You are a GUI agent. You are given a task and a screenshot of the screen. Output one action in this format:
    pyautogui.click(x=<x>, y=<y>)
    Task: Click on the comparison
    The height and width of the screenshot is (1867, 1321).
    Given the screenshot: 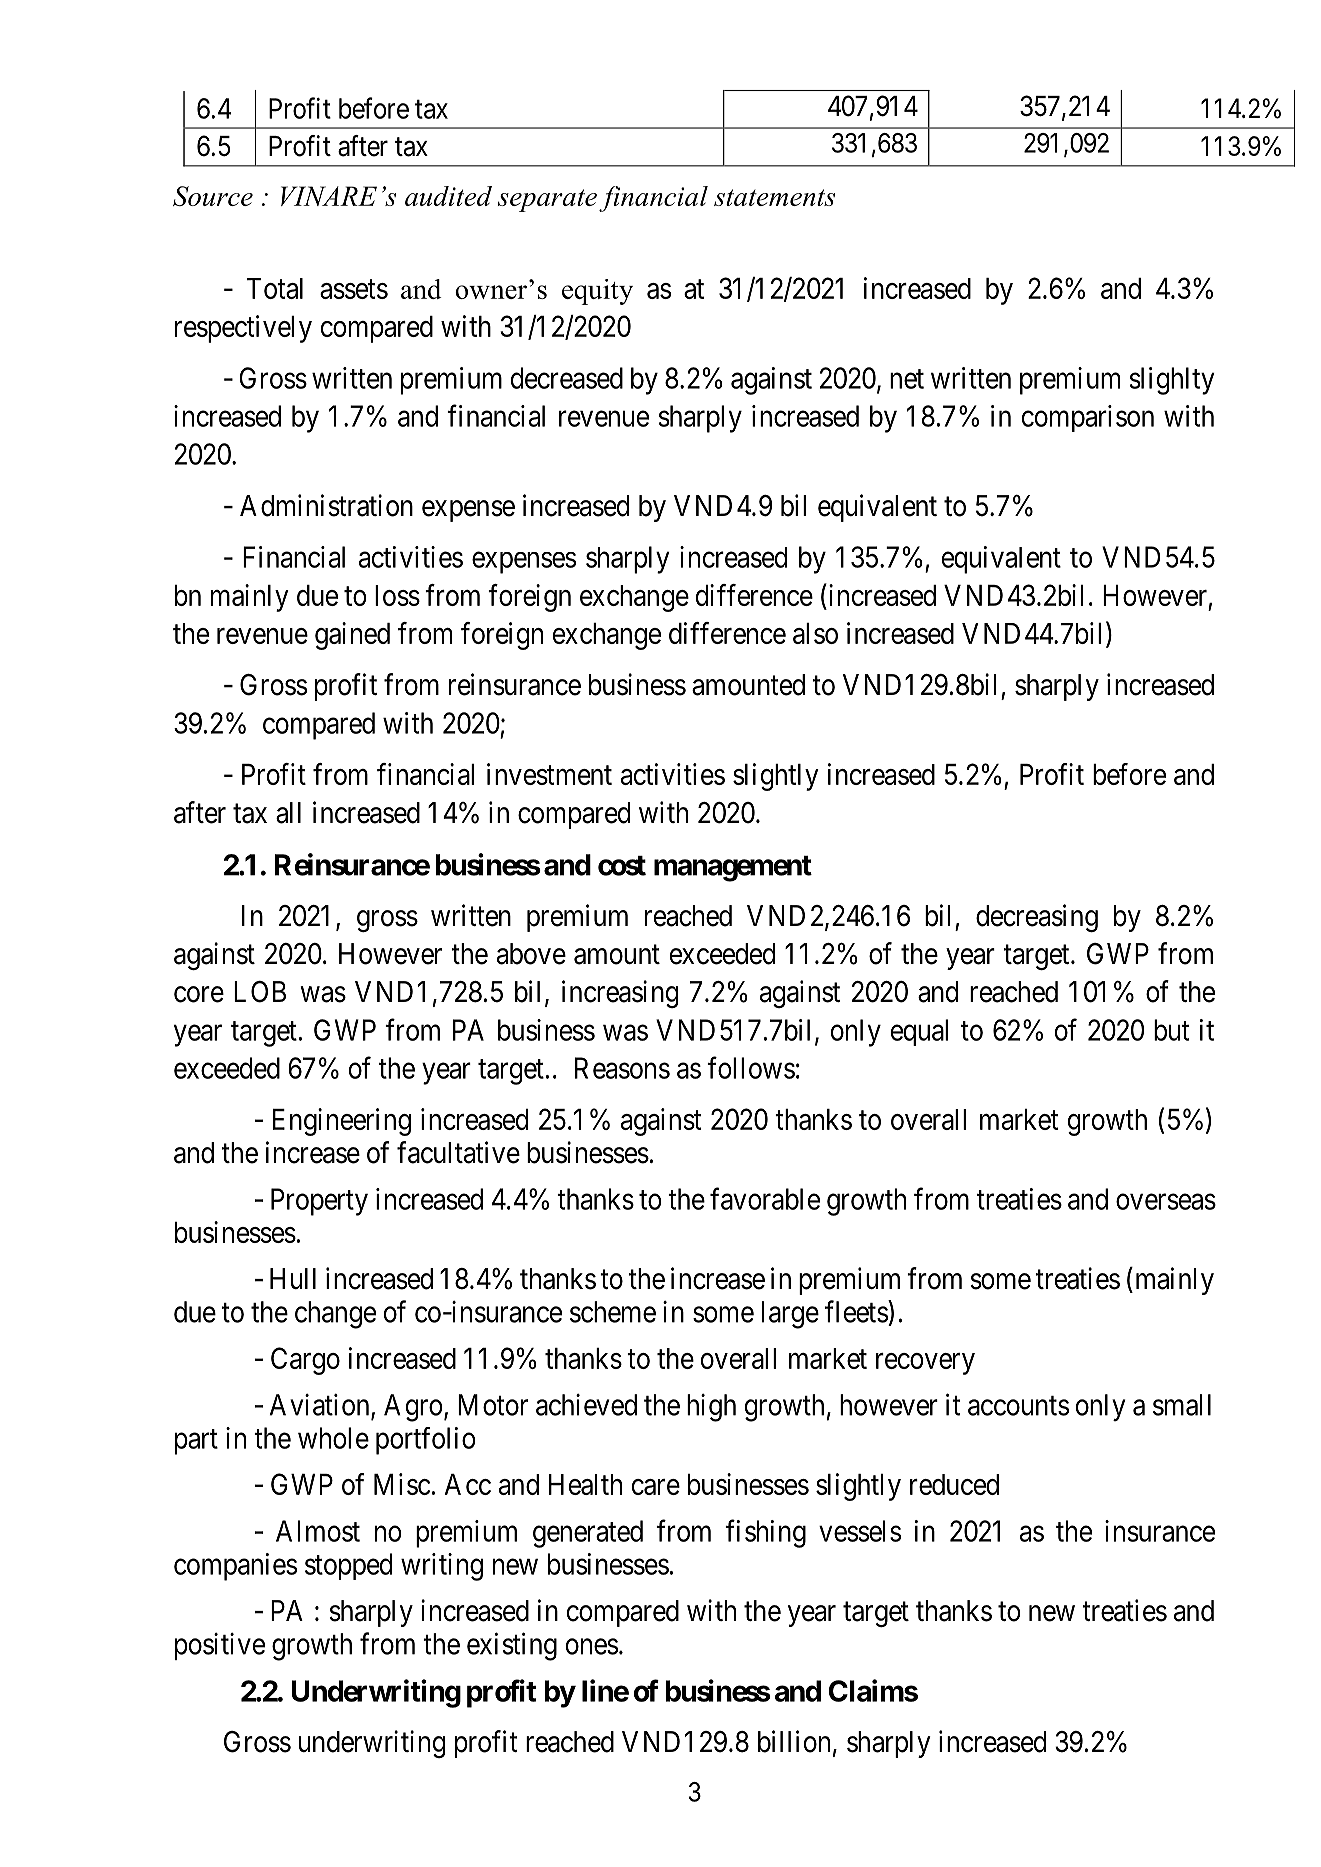 What is the action you would take?
    pyautogui.click(x=1088, y=418)
